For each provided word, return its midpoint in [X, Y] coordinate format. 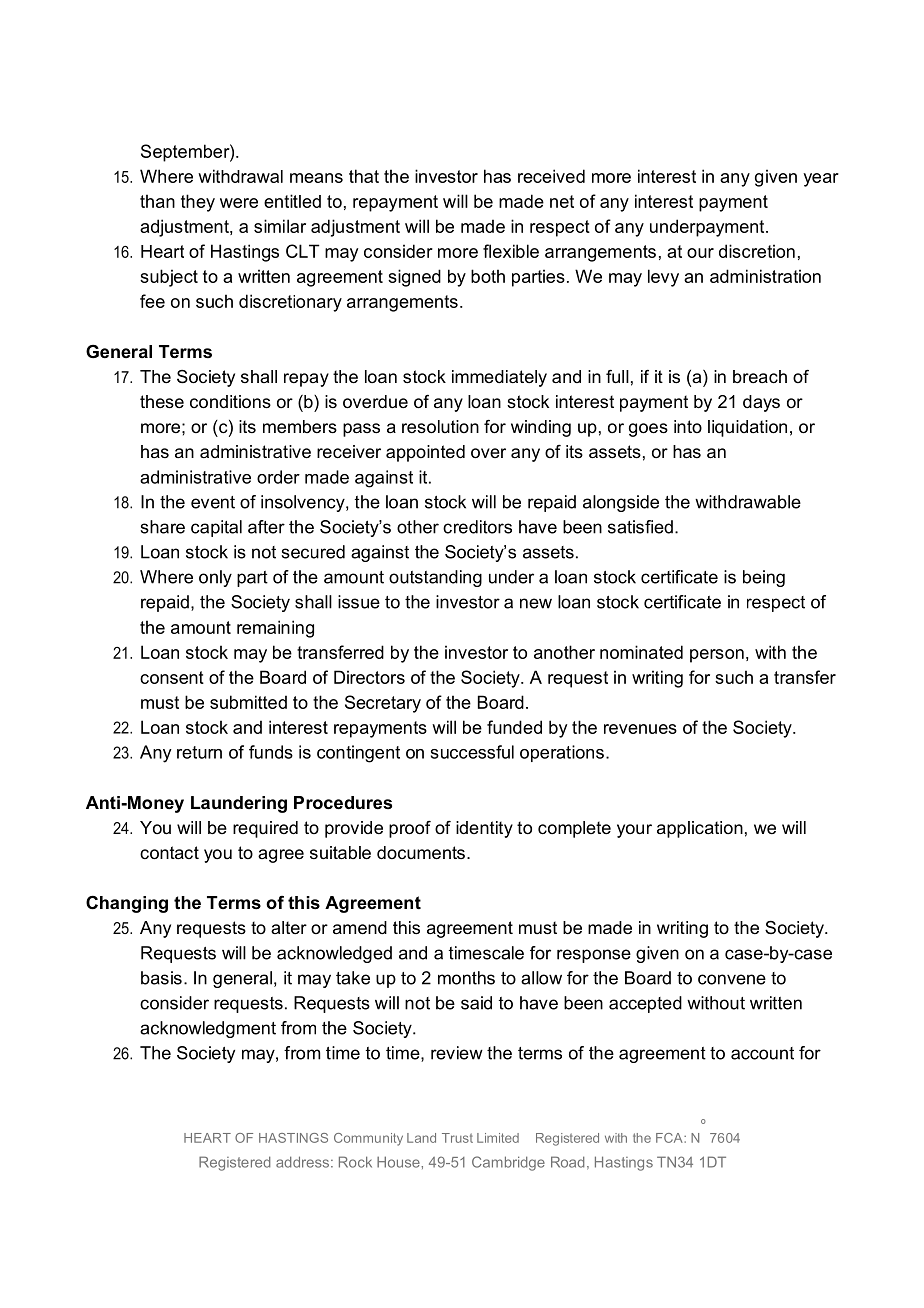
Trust [457, 1138]
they [198, 203]
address [302, 1162]
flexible [511, 251]
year [821, 180]
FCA [670, 1138]
